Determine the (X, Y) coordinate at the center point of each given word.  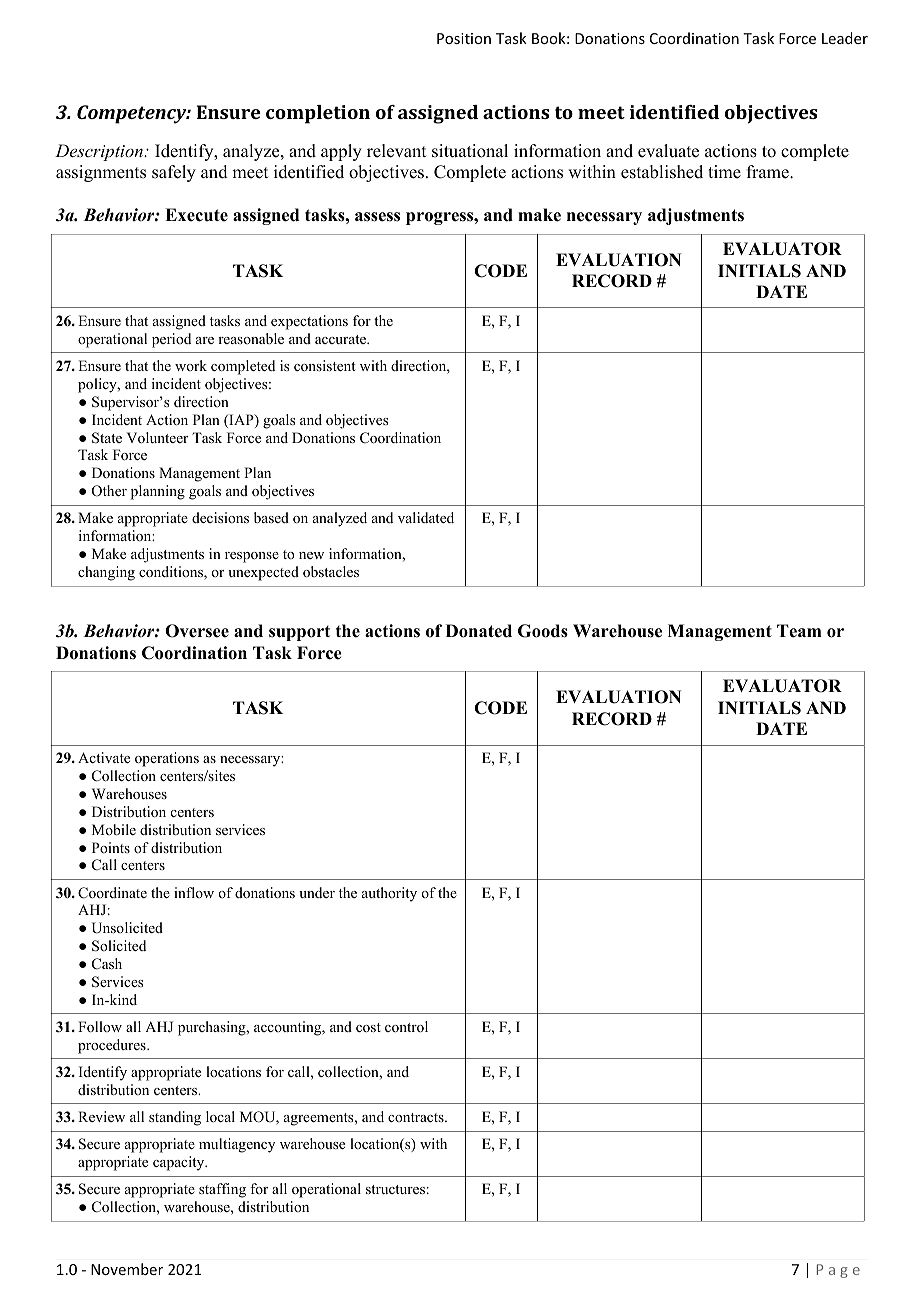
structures (395, 1189)
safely (174, 173)
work (191, 365)
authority (389, 894)
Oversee (197, 631)
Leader (845, 38)
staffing (222, 1190)
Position (464, 38)
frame (769, 172)
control (406, 1026)
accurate (341, 339)
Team (799, 631)
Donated (479, 631)
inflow (194, 892)
